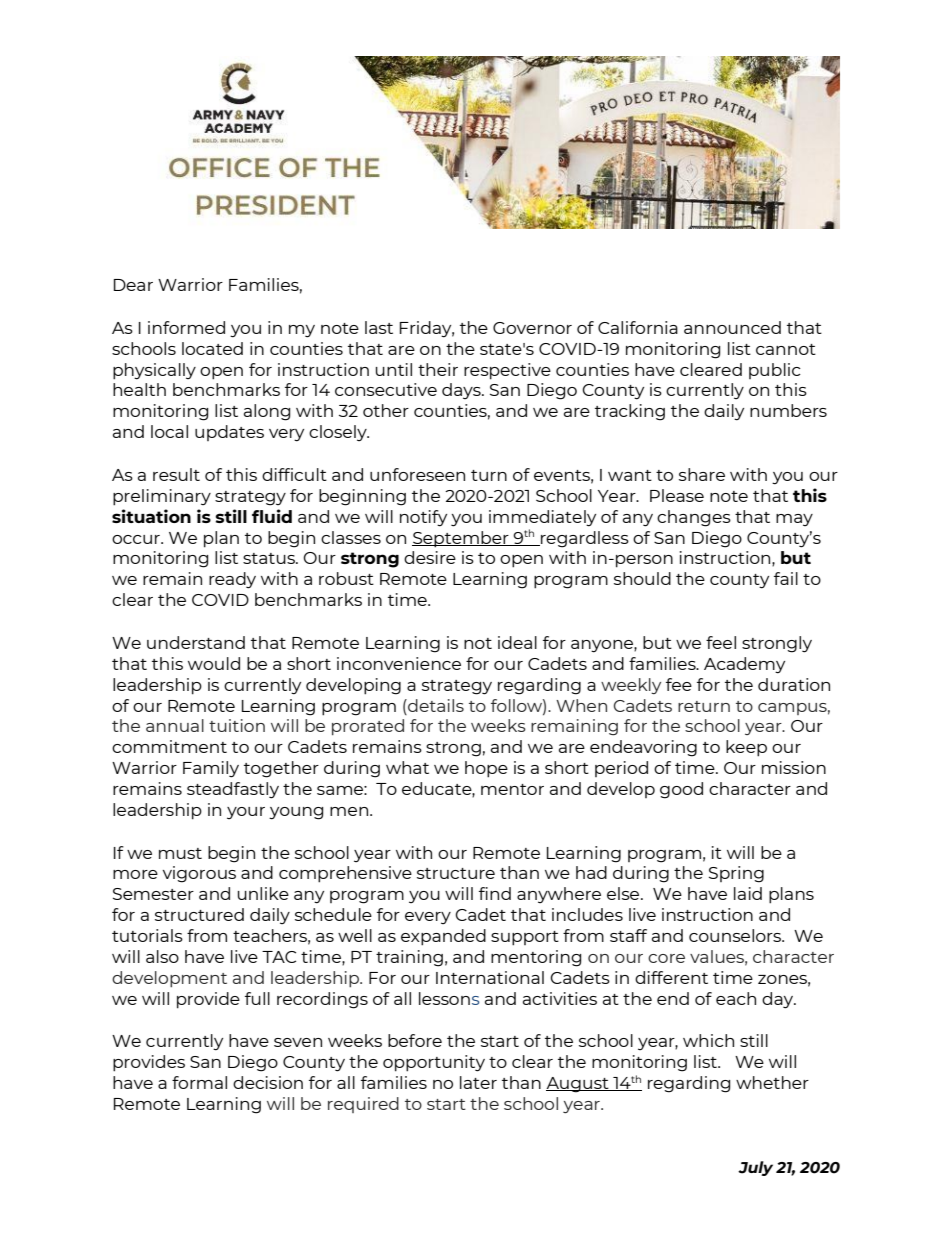 This image has height=1233, width=952. I want to click on find, so click(495, 893).
